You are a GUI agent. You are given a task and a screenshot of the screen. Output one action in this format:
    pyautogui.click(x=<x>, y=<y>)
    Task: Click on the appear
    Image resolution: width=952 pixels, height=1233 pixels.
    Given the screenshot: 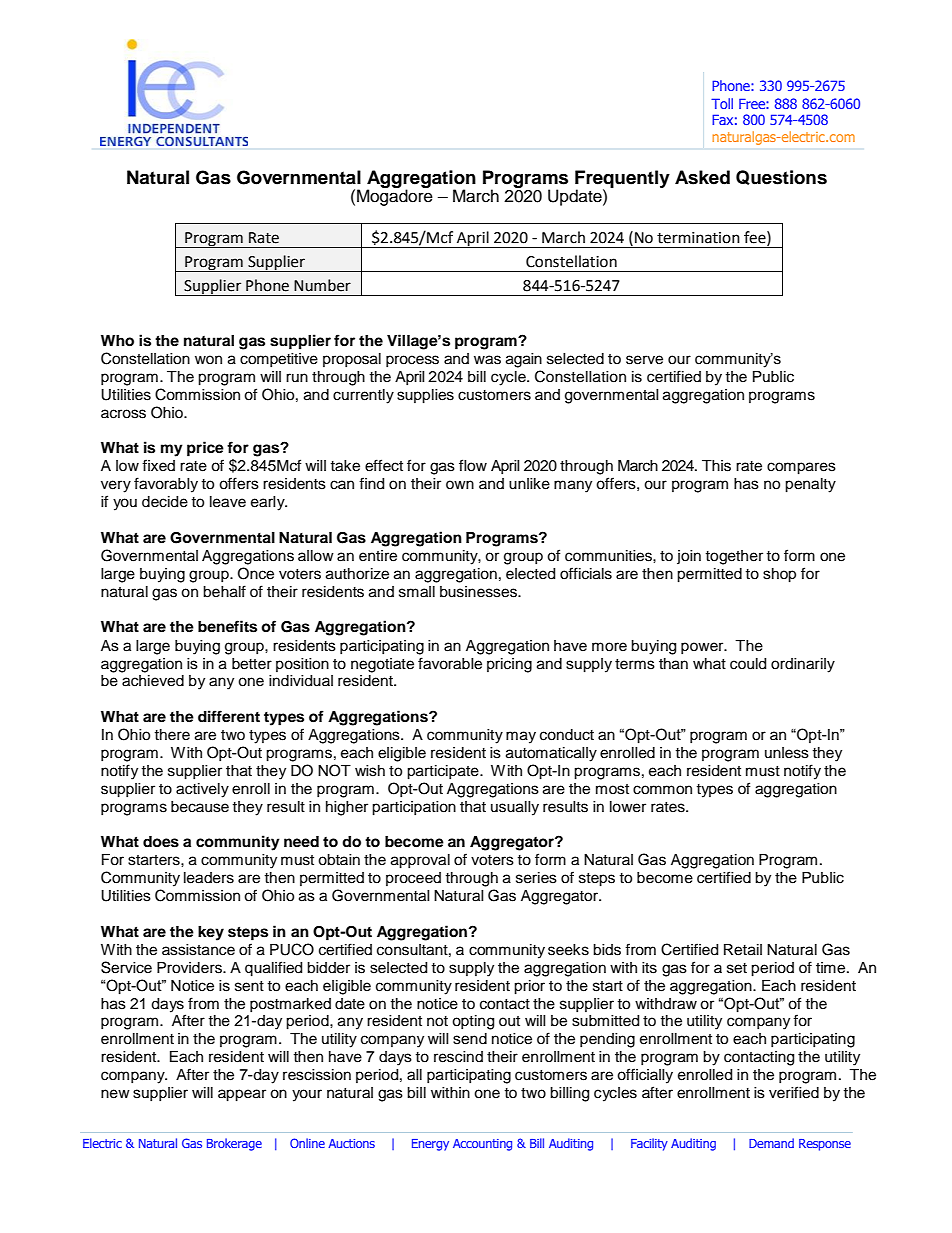 What is the action you would take?
    pyautogui.click(x=242, y=1095)
